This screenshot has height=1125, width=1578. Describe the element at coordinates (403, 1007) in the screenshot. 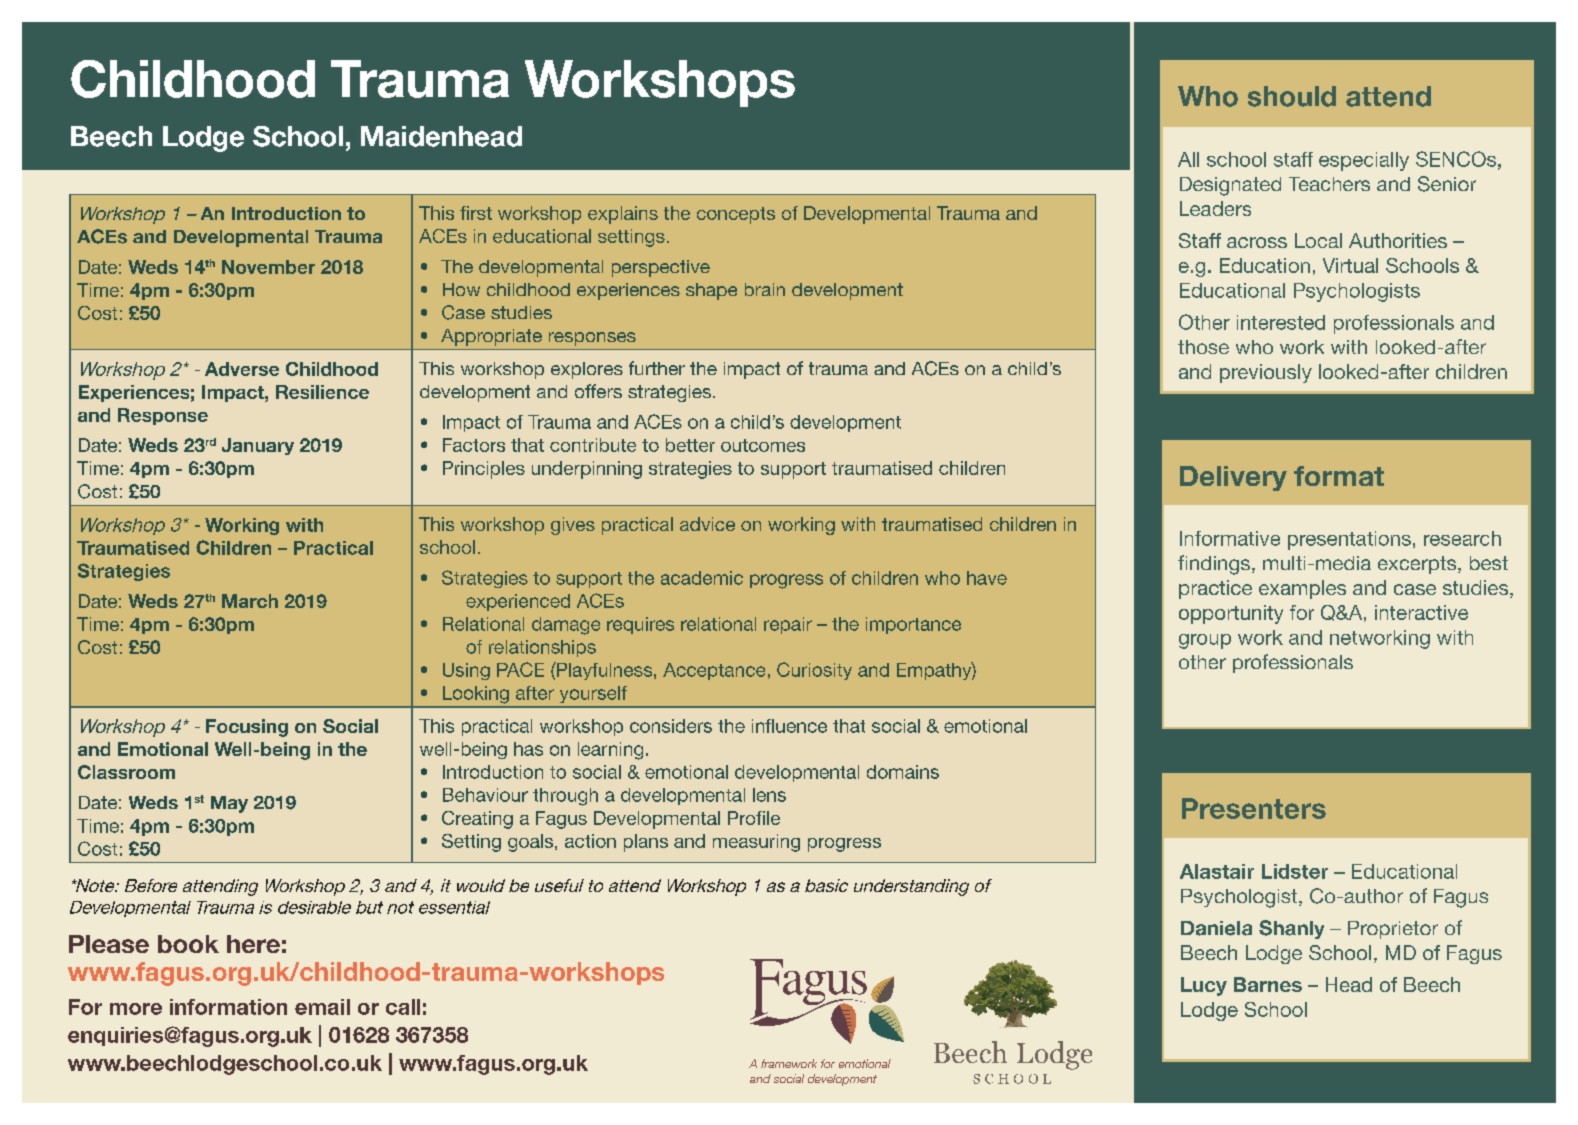

I see `call` at that location.
